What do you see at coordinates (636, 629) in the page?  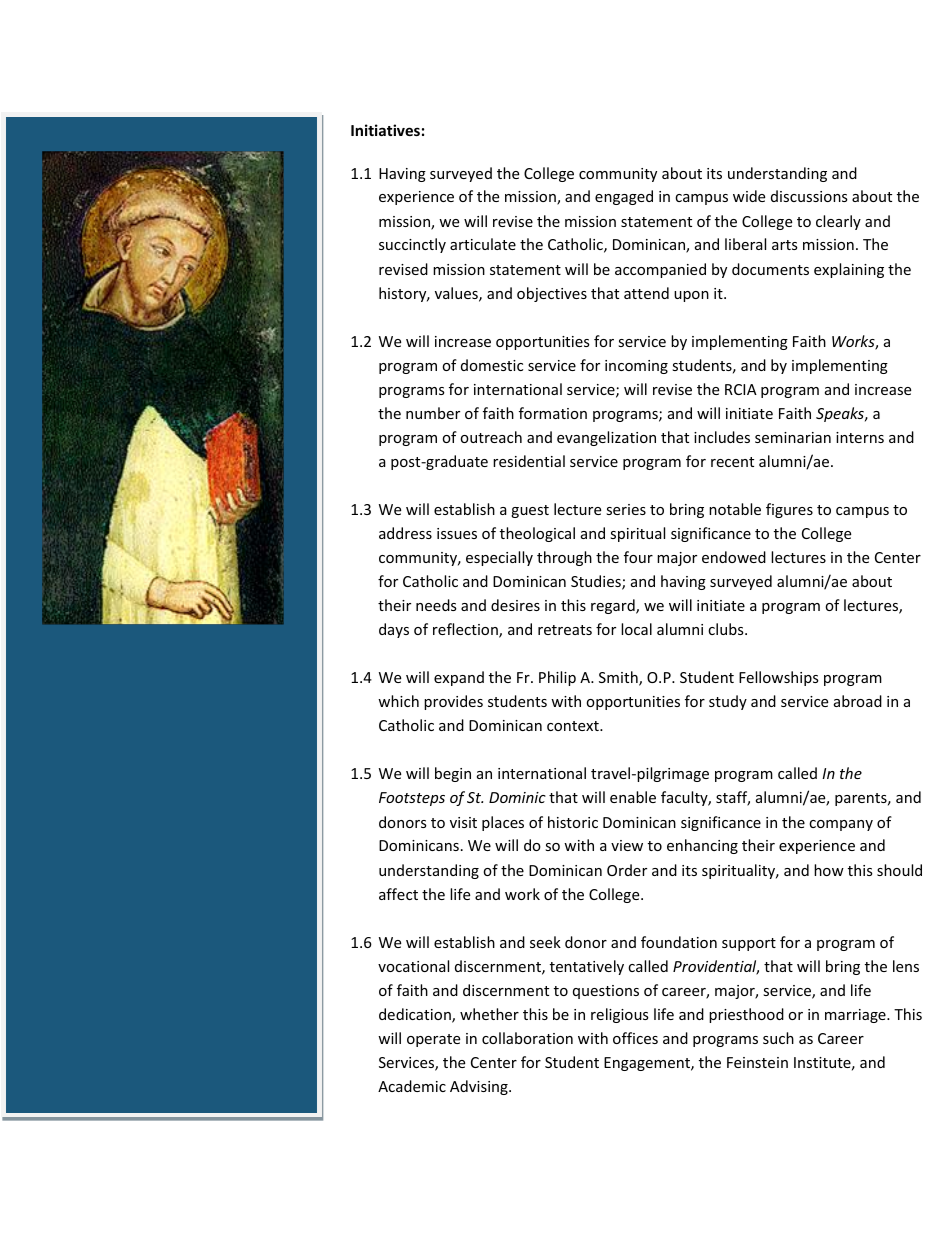 I see `local` at bounding box center [636, 629].
